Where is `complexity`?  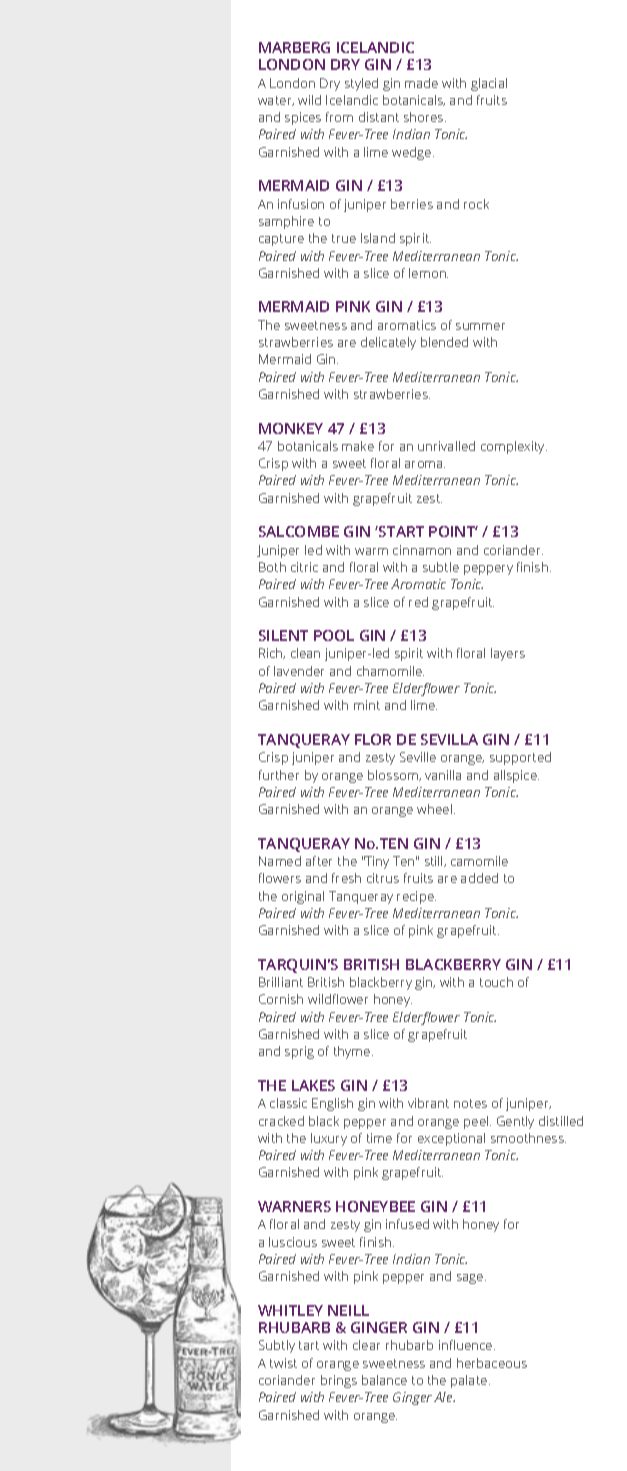
complexity is located at coordinates (514, 447).
